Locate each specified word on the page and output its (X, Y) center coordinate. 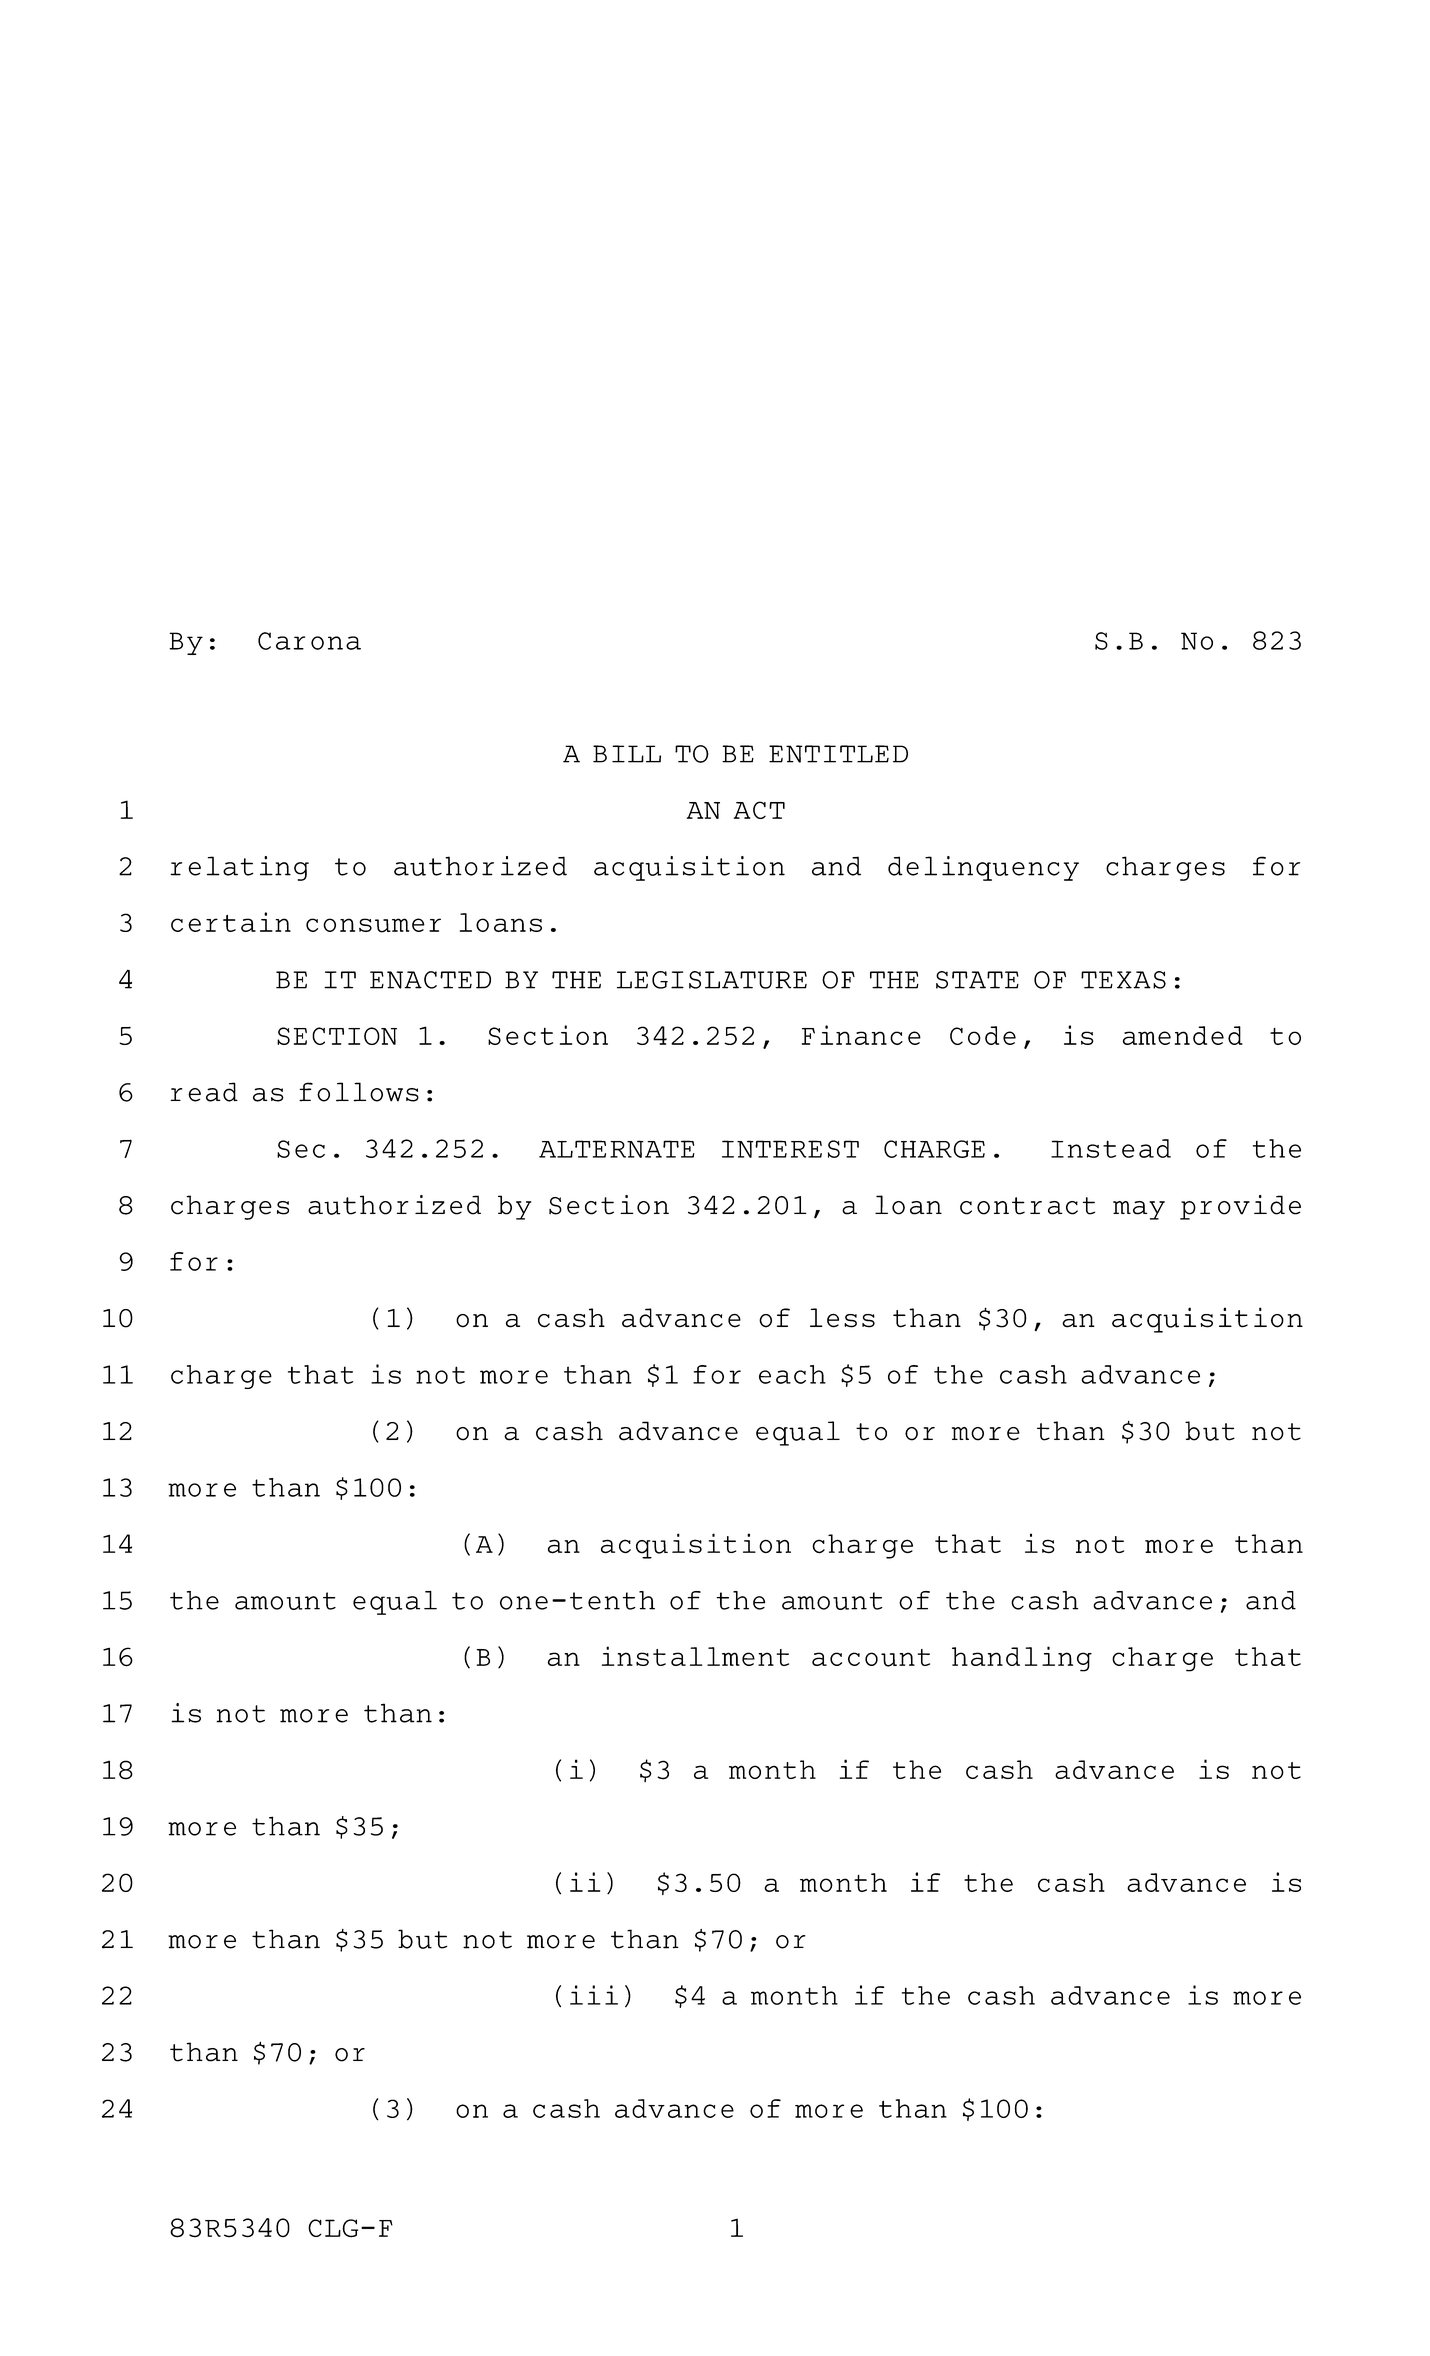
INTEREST (790, 1149)
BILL (627, 754)
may (1139, 1210)
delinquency (983, 868)
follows (359, 1092)
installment (695, 1656)
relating (239, 868)
